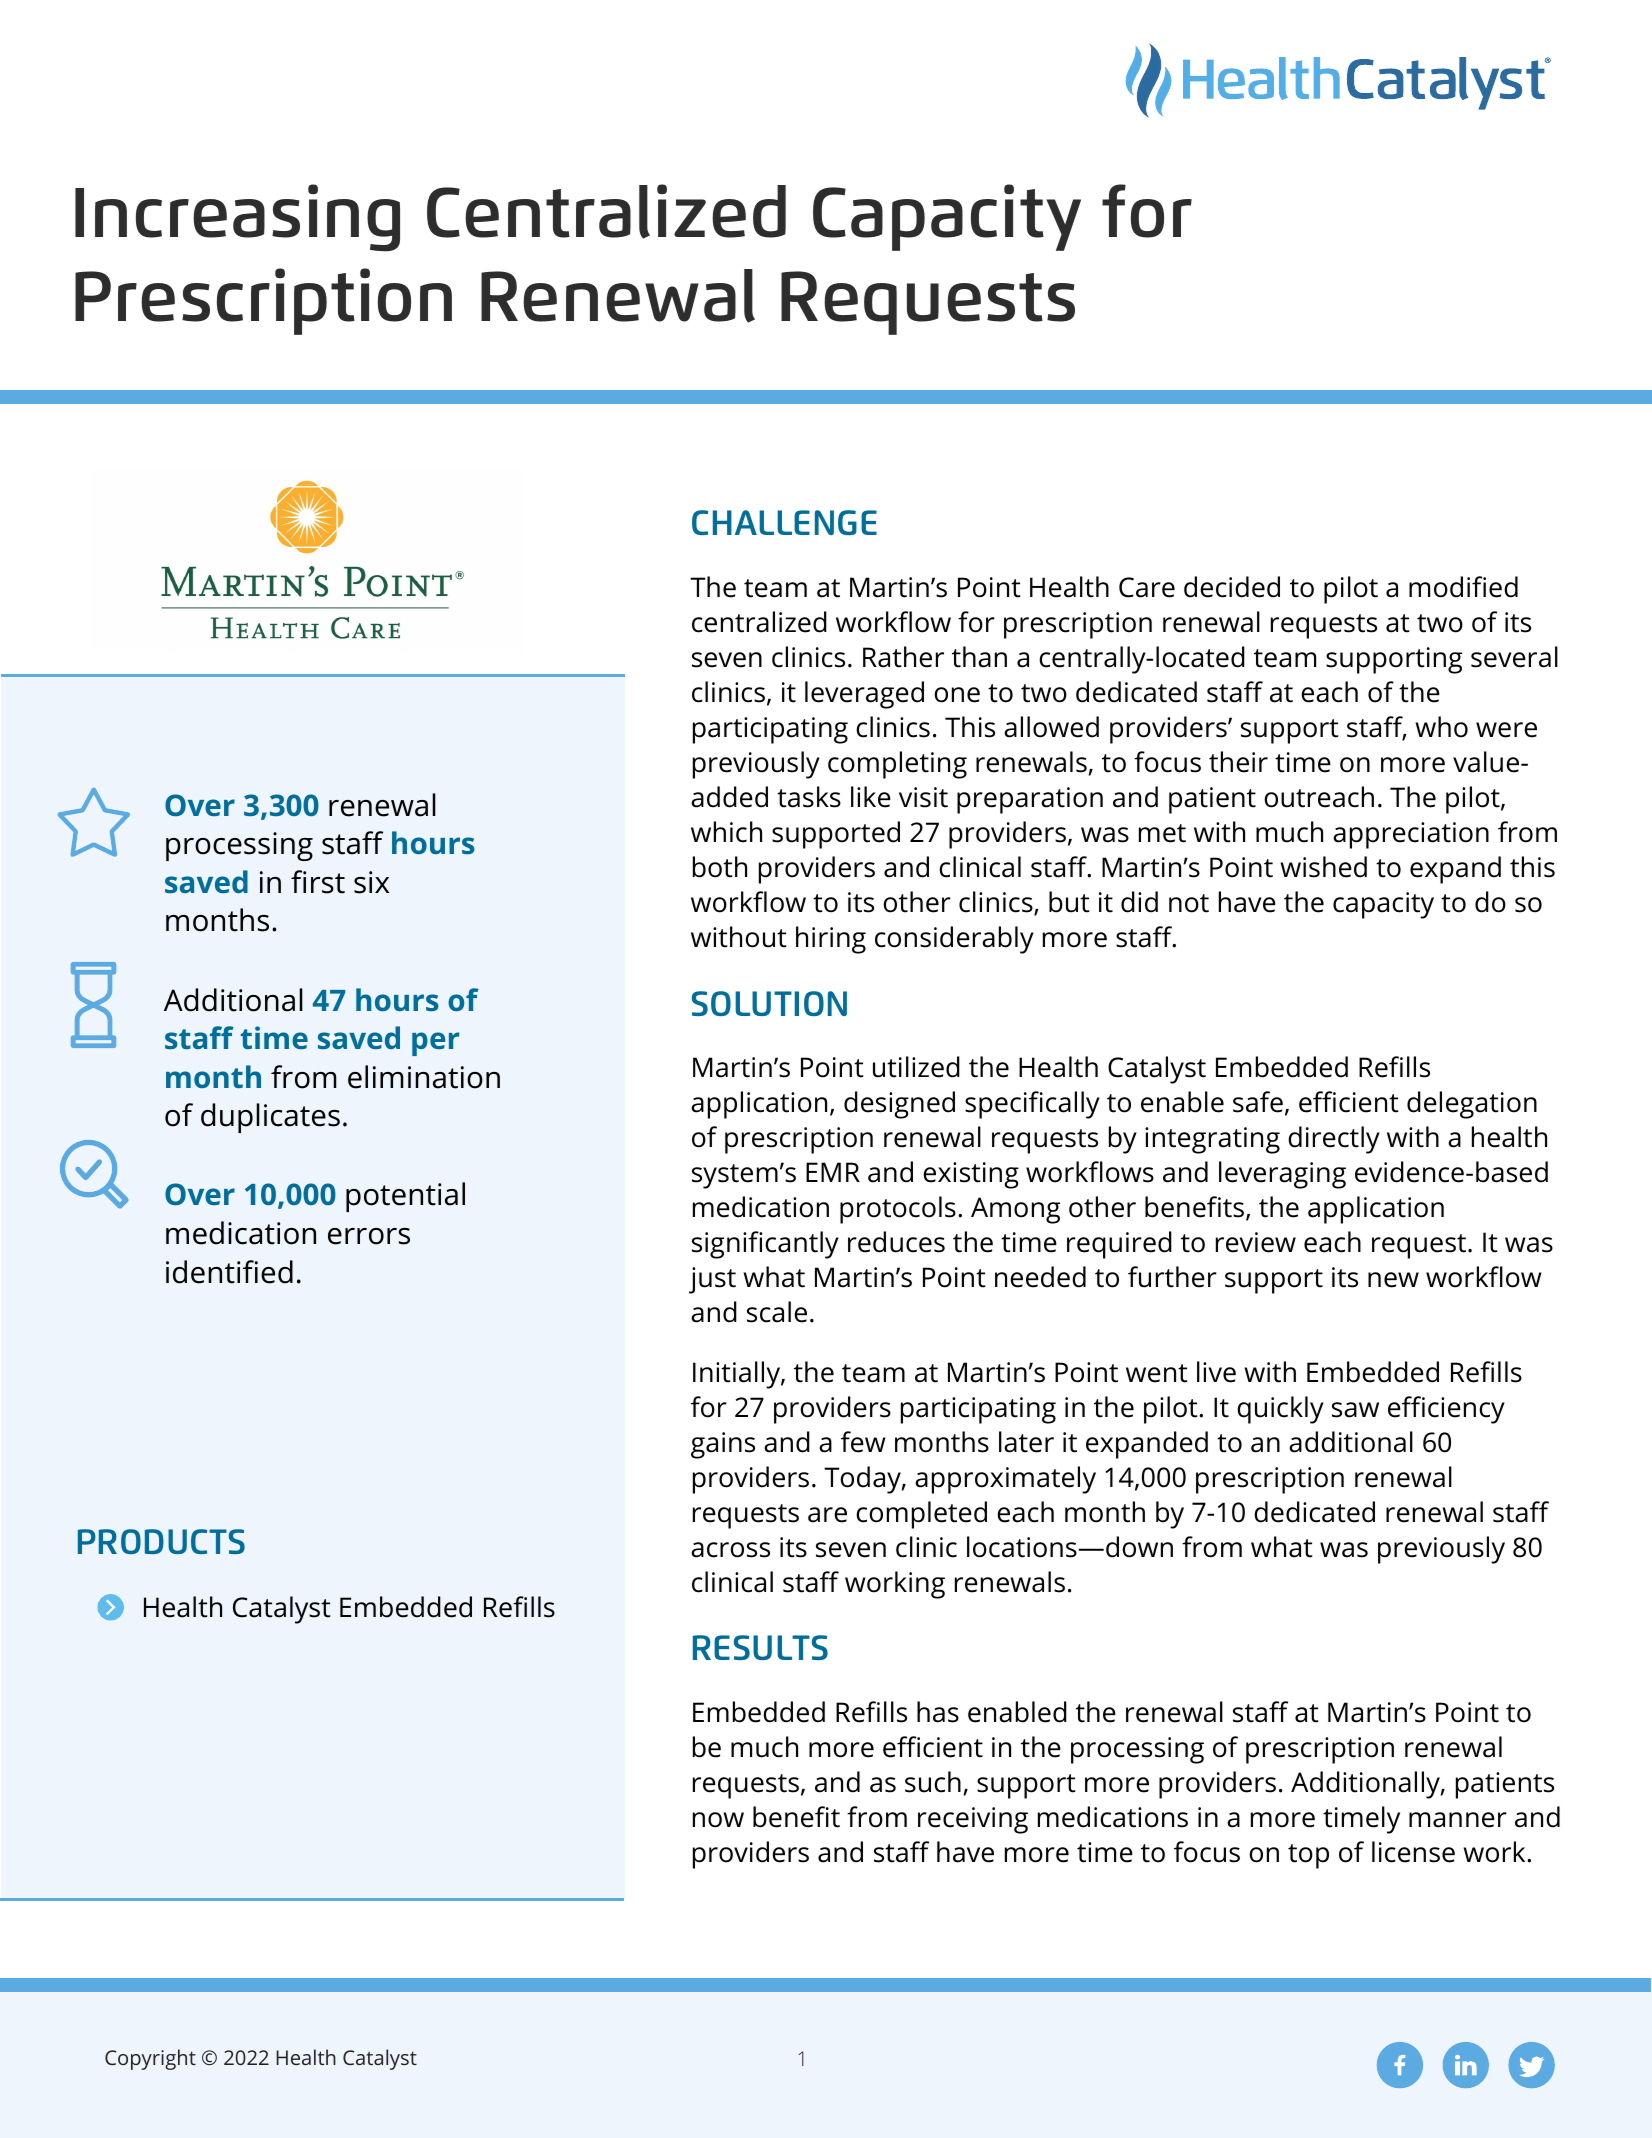  Describe the element at coordinates (1256, 1242) in the document. I see `review` at that location.
